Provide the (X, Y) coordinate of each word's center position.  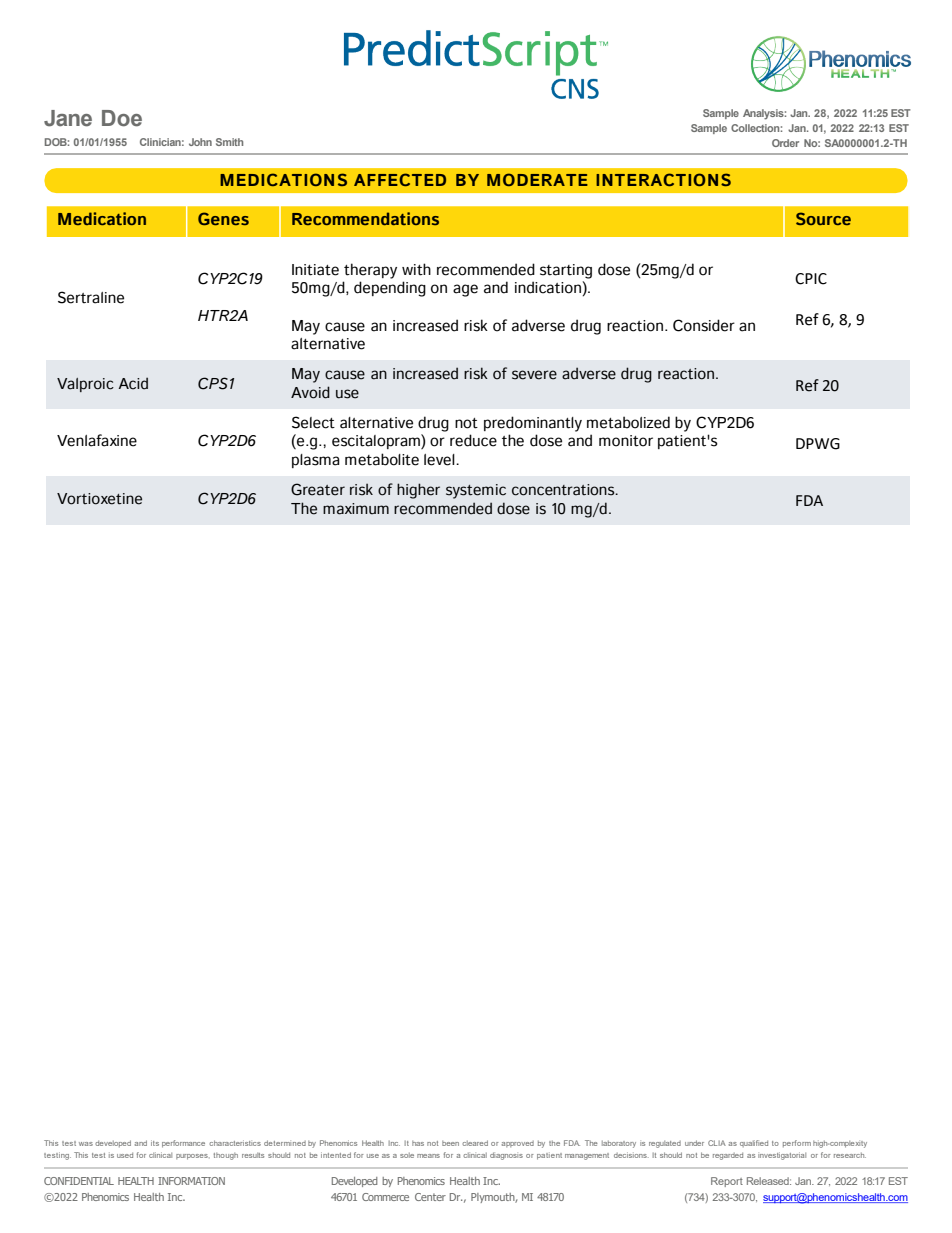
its (155, 1143)
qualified (754, 1143)
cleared (475, 1143)
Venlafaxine (97, 440)
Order (785, 143)
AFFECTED (400, 179)
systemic (476, 491)
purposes (193, 1157)
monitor (626, 441)
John (200, 142)
